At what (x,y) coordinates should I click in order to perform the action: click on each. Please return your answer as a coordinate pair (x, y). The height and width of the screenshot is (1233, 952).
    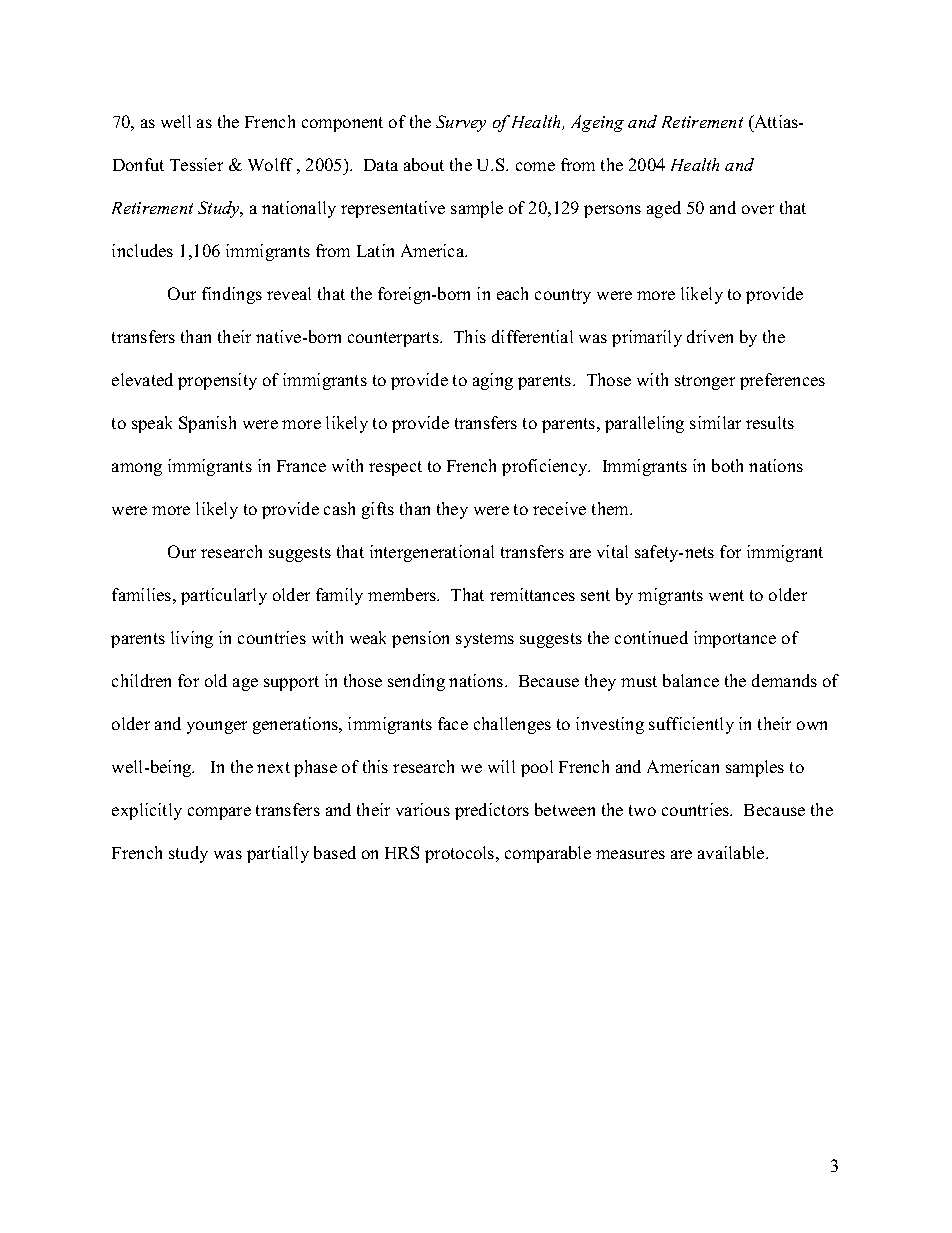
    Looking at the image, I should click on (512, 293).
